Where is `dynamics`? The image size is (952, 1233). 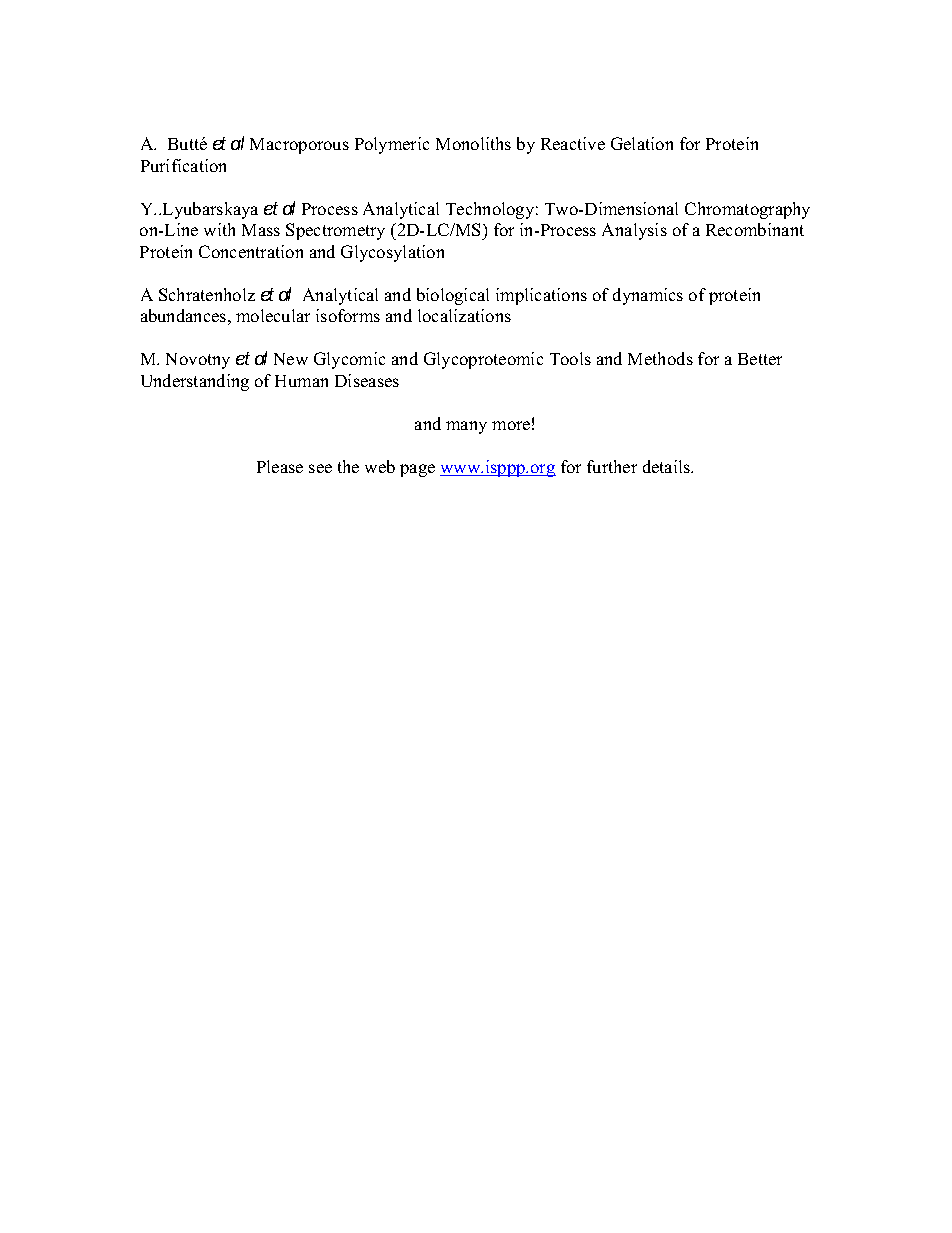
dynamics is located at coordinates (648, 296).
